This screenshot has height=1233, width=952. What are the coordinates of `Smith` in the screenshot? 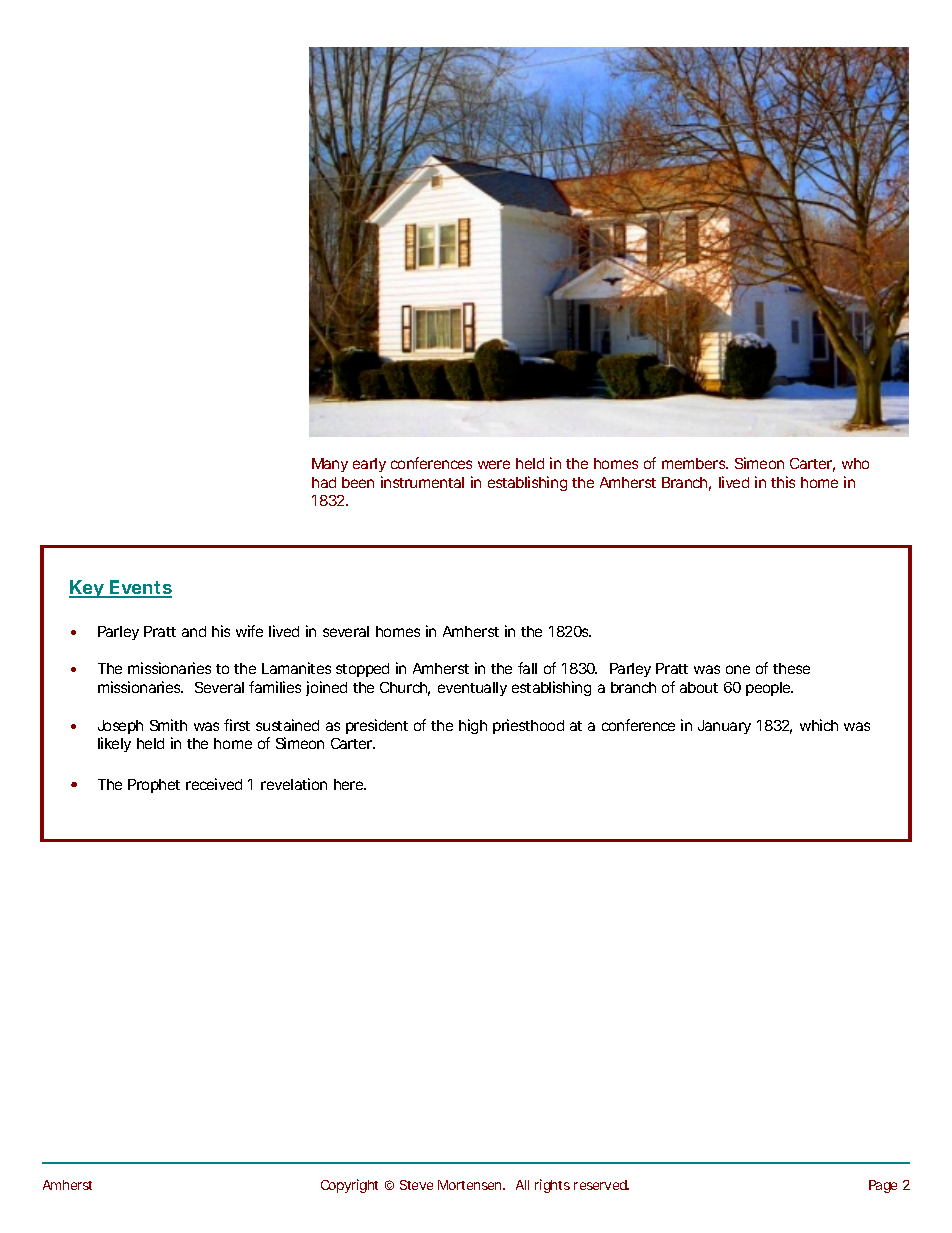 It's located at (168, 725).
